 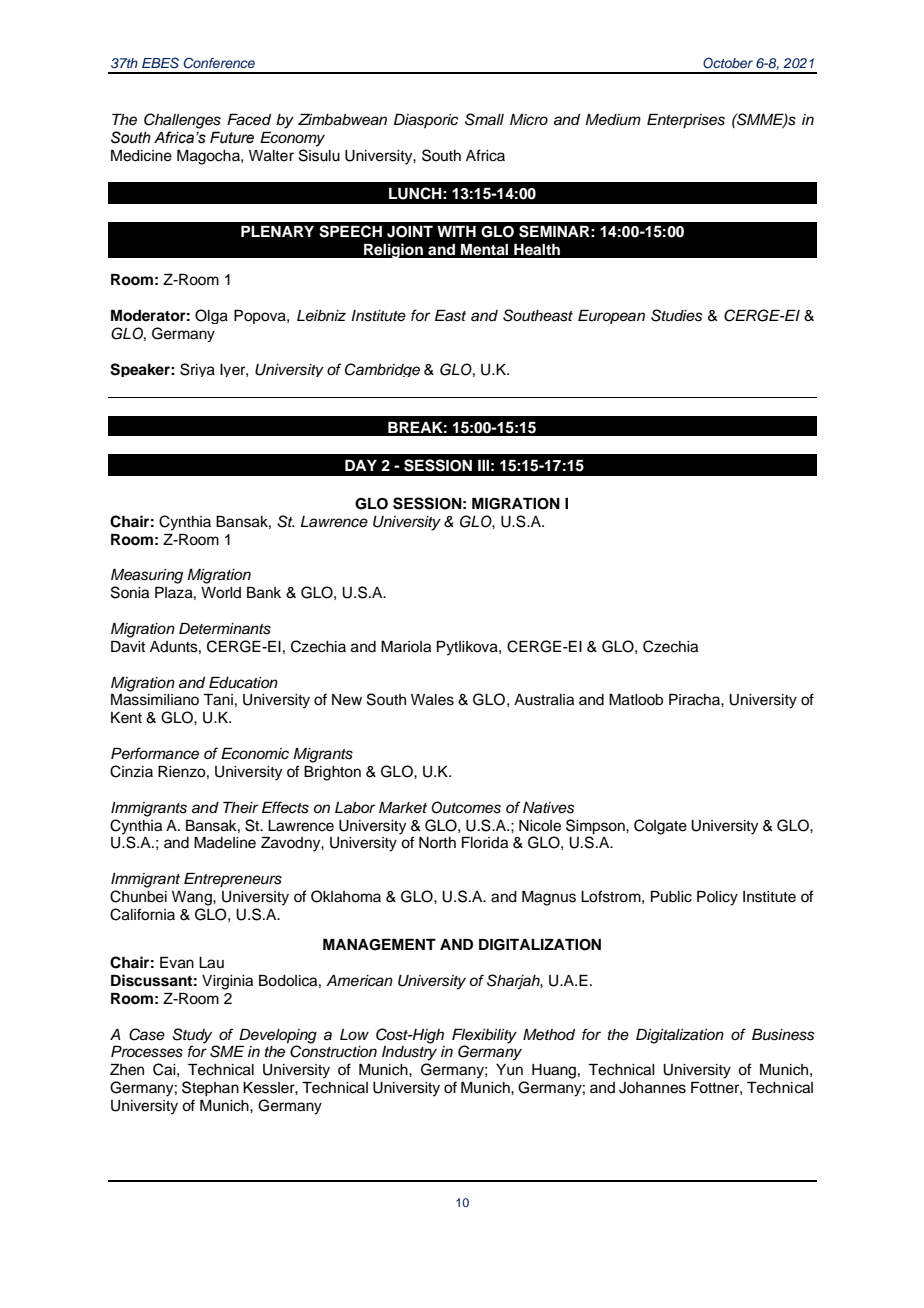 What do you see at coordinates (686, 121) in the image?
I see `Enterprises` at bounding box center [686, 121].
